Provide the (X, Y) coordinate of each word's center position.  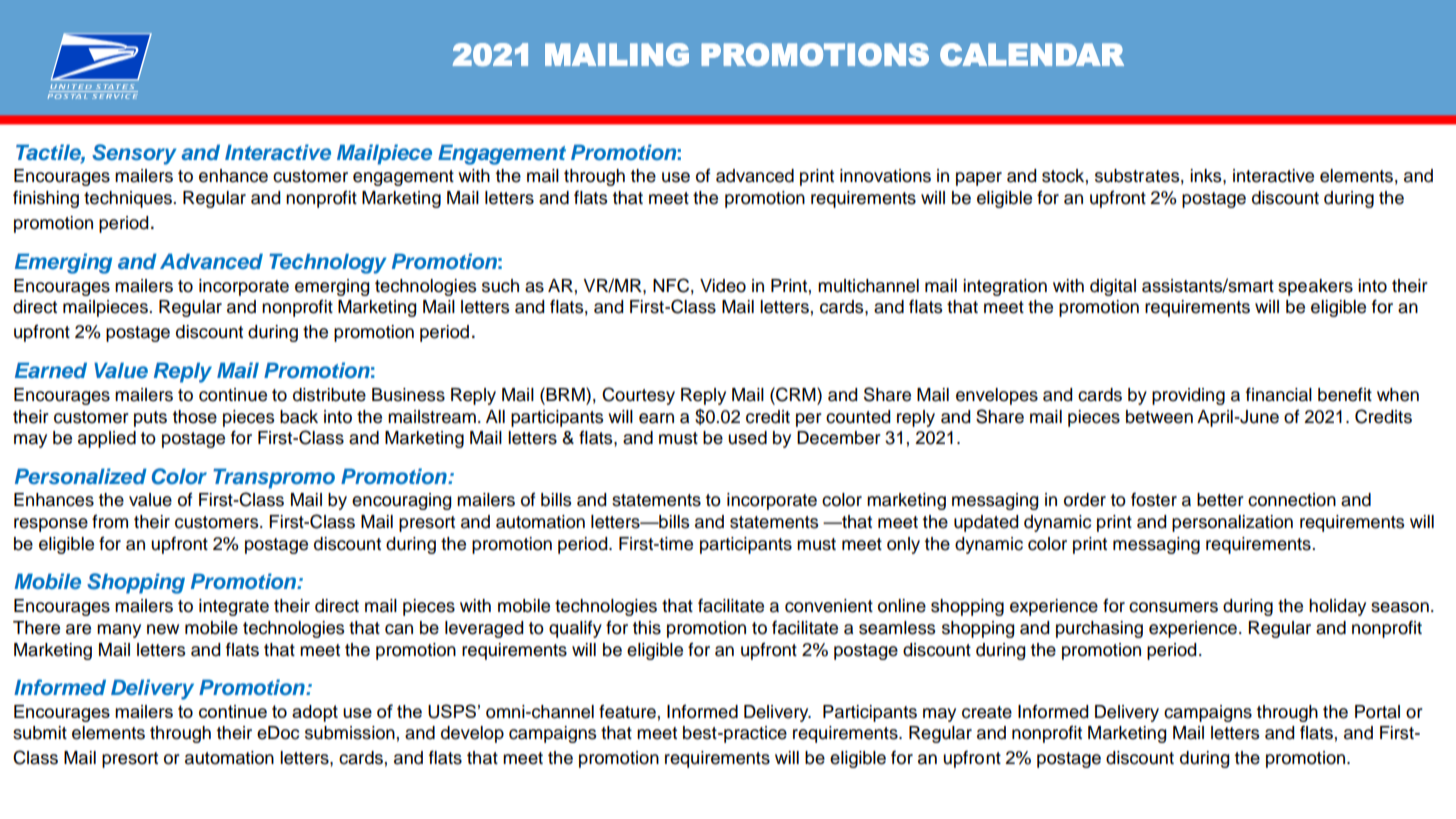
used (747, 438)
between (1159, 417)
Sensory (134, 154)
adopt (315, 713)
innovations (885, 176)
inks (1207, 176)
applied (107, 439)
